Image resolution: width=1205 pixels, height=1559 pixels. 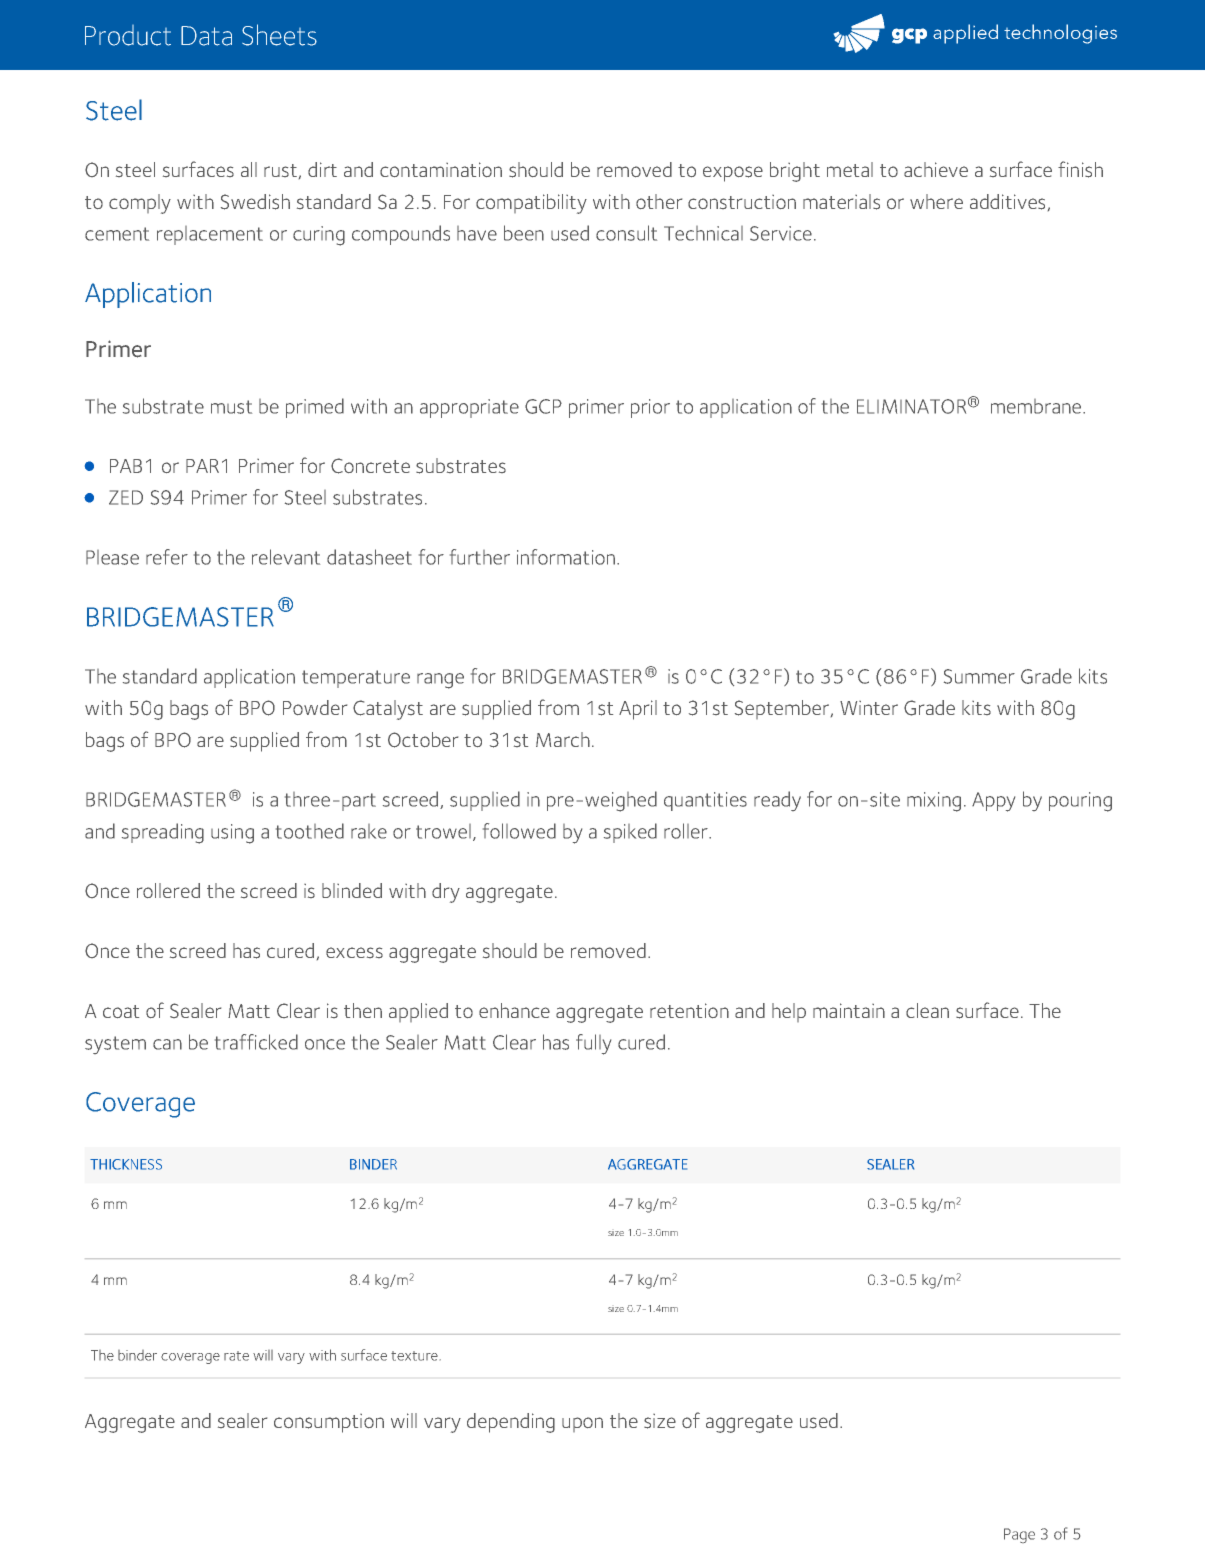 I want to click on other, so click(x=659, y=201).
